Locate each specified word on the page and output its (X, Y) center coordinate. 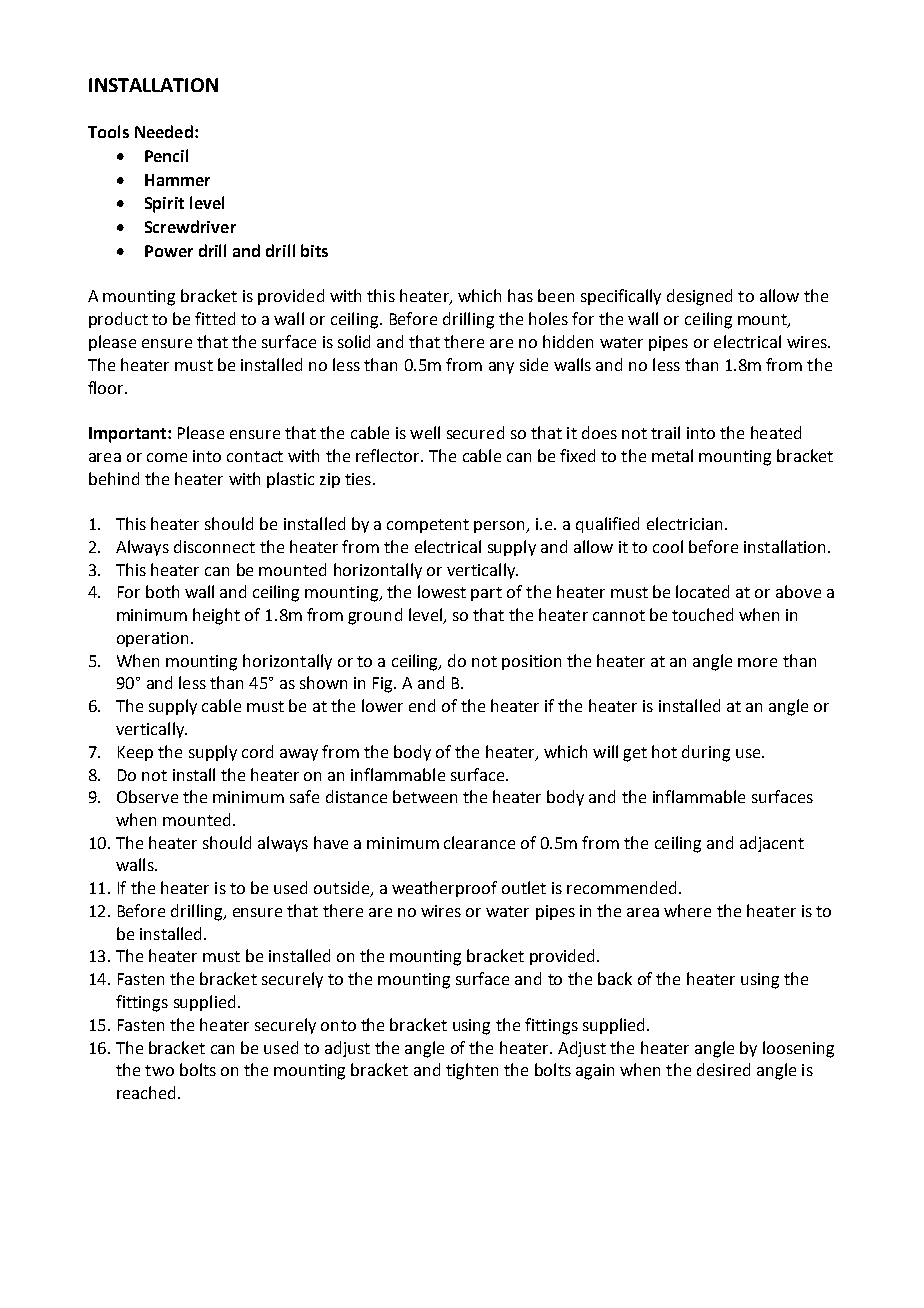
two (159, 1070)
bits (314, 250)
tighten (472, 1071)
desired (723, 1069)
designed (699, 297)
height (216, 616)
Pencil (166, 155)
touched (702, 614)
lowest (442, 591)
